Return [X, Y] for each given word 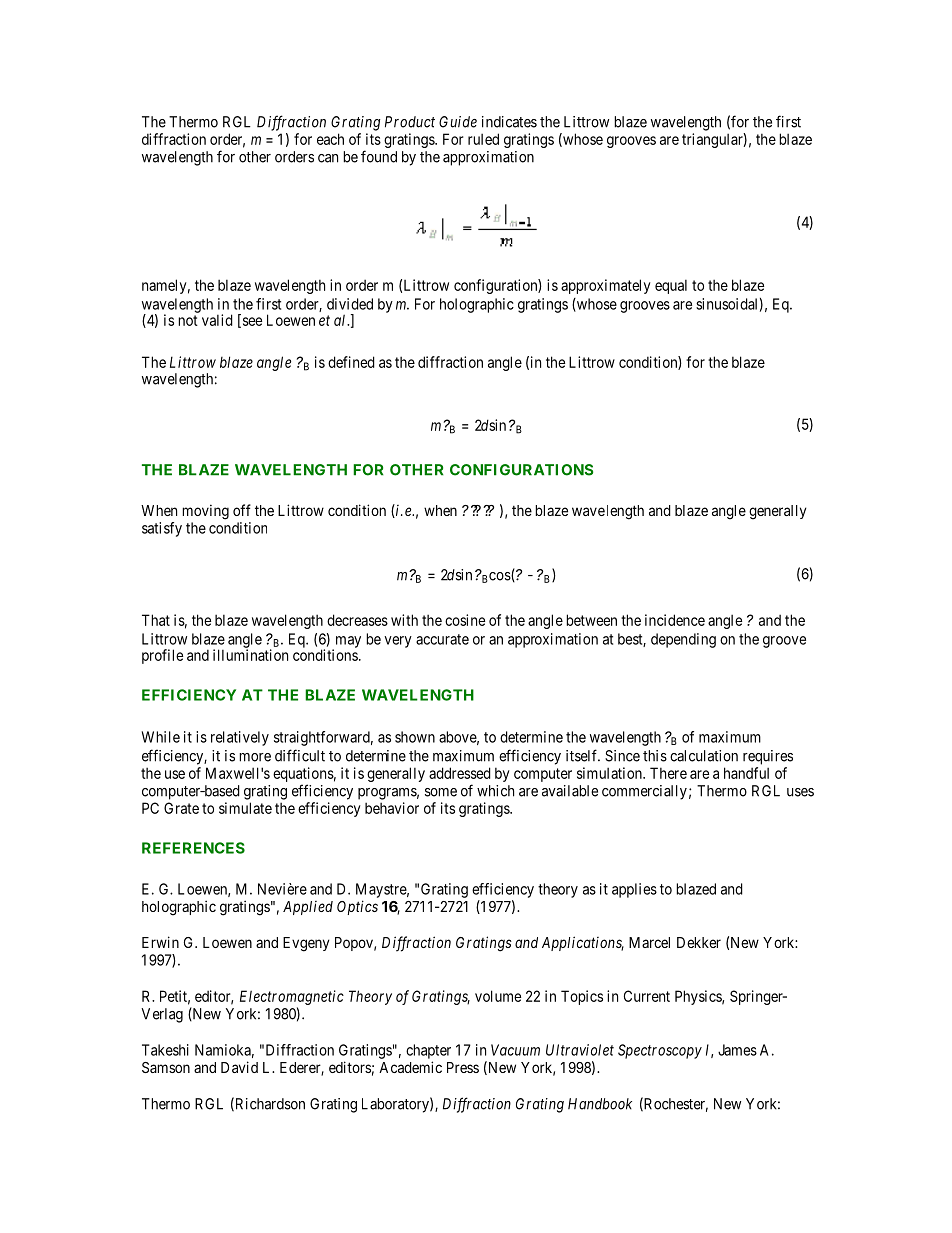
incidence [675, 620]
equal [671, 286]
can [328, 158]
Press [463, 1067]
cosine [465, 620]
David [239, 1067]
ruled [483, 139]
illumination [250, 655]
